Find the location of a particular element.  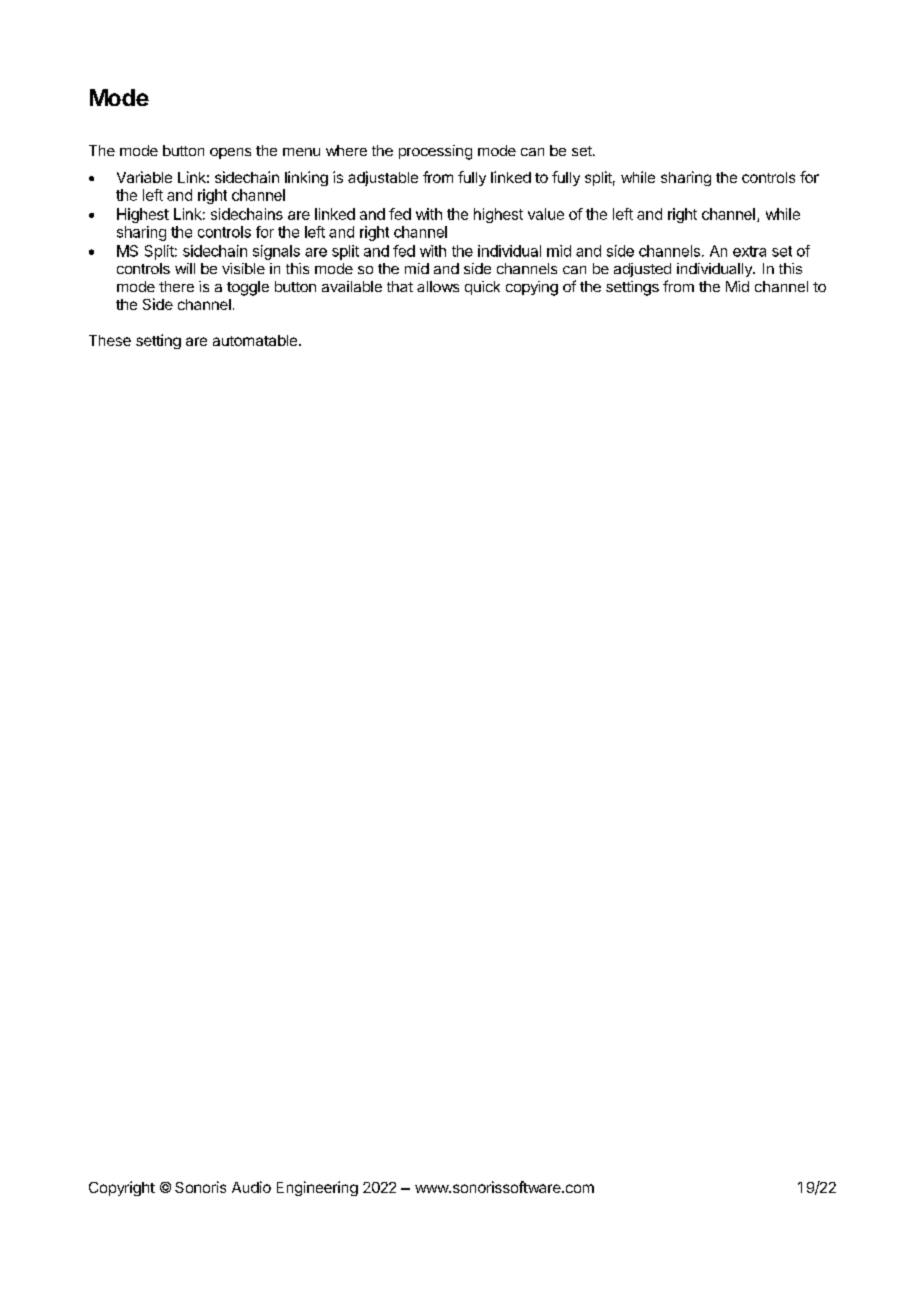

that is located at coordinates (400, 286).
